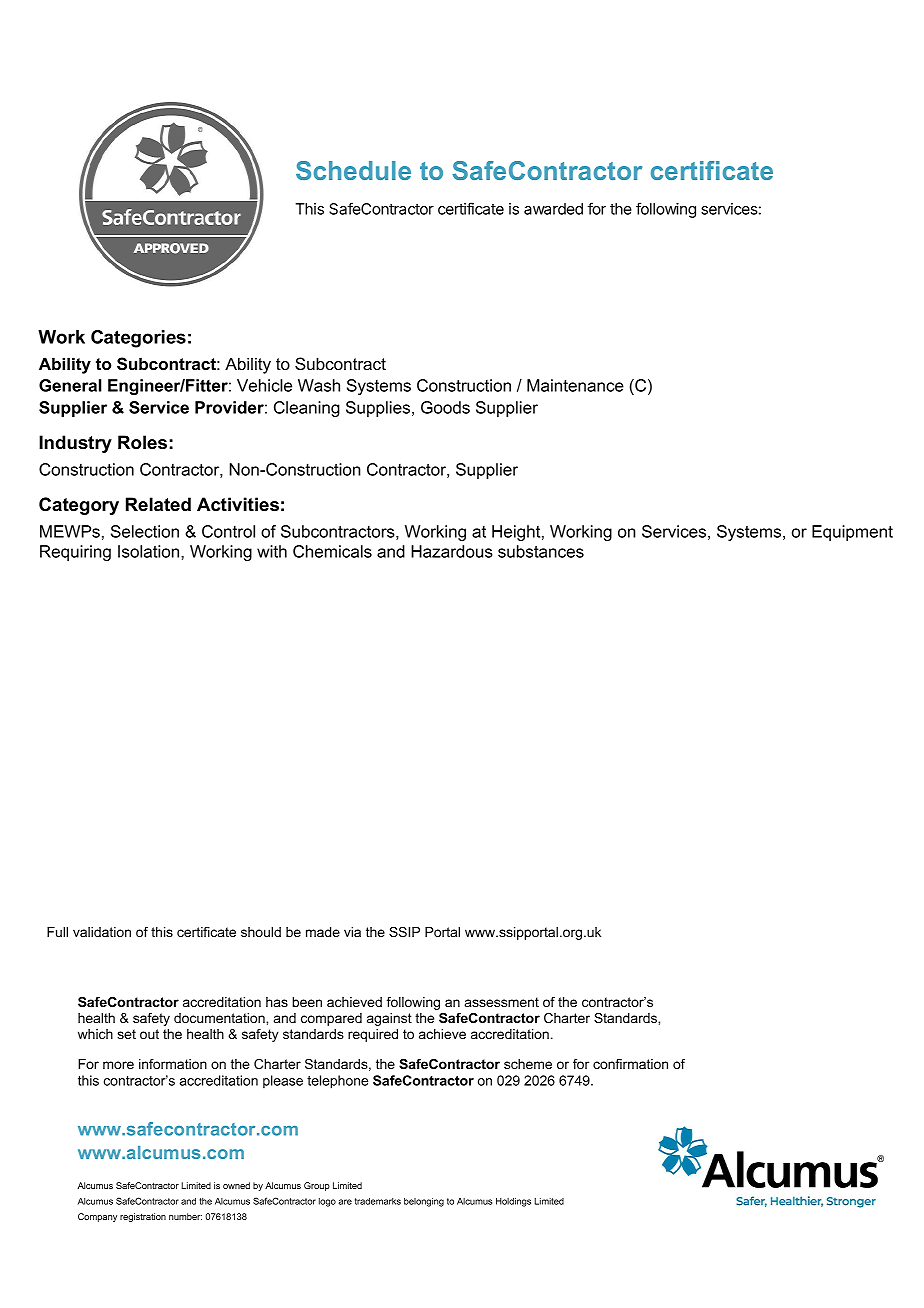 The width and height of the screenshot is (924, 1308). I want to click on Schedule, so click(353, 170).
